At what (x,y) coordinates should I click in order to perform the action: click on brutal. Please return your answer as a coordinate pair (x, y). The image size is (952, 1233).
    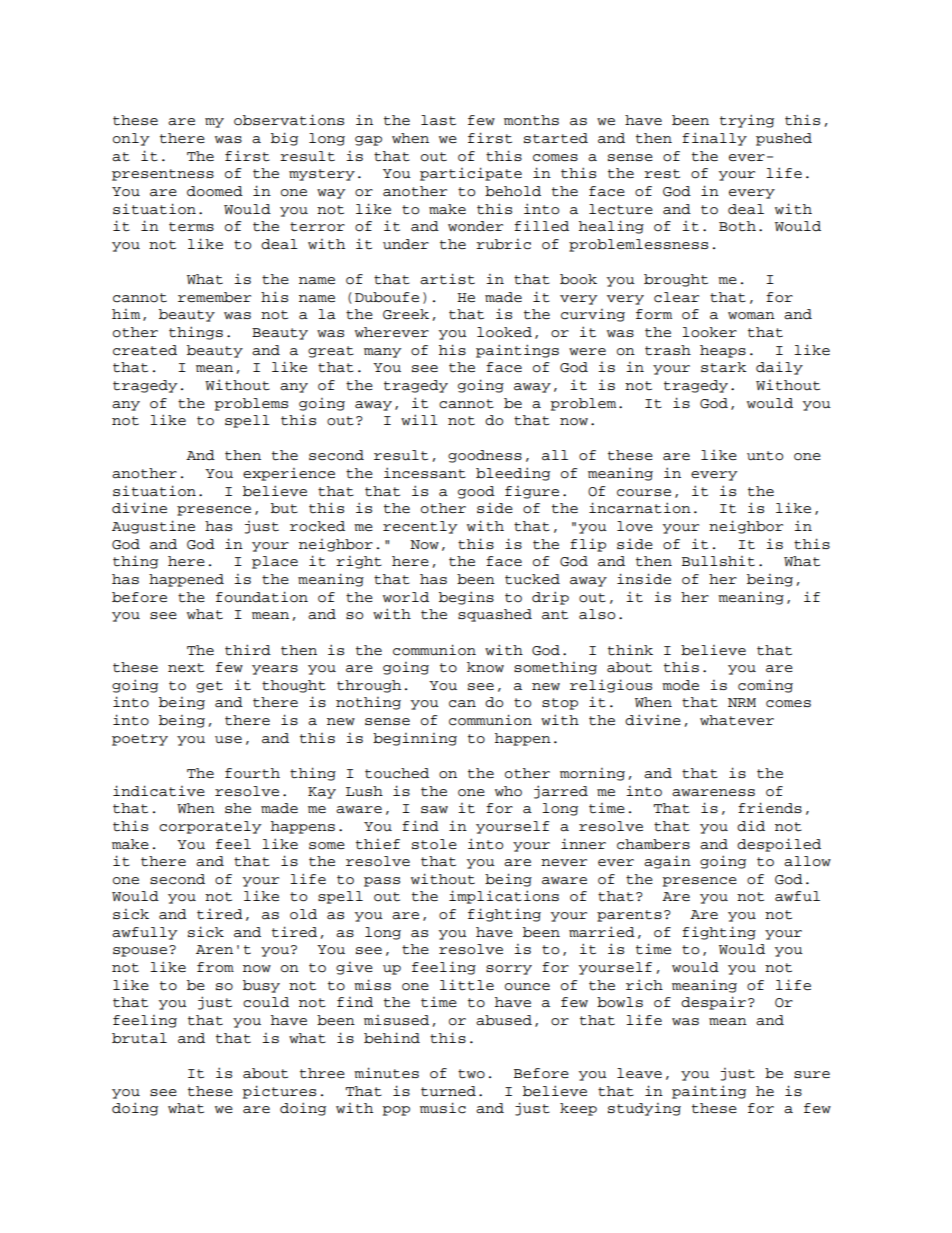
    Looking at the image, I should click on (139, 1038).
